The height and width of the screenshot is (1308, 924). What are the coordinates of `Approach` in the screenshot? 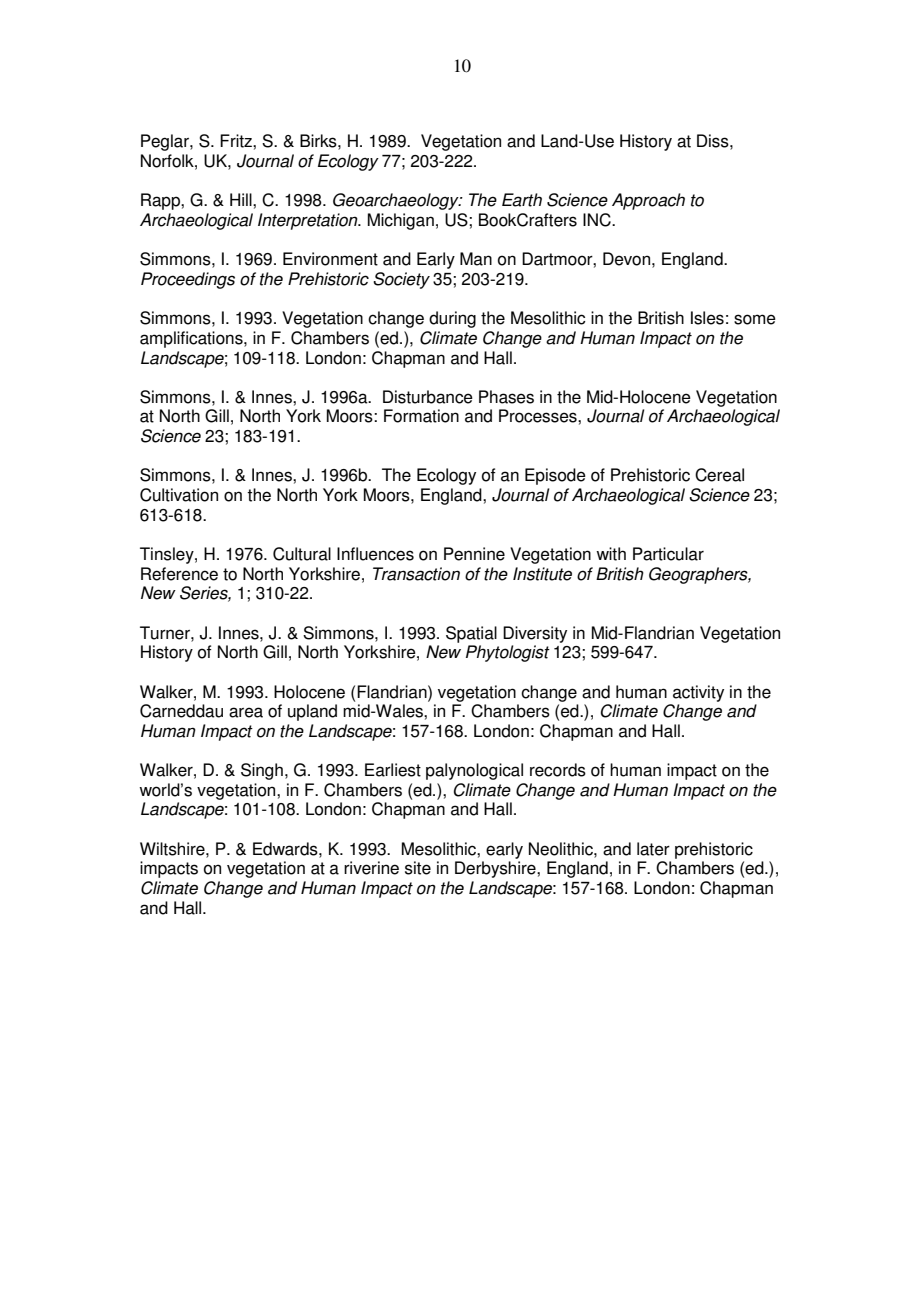 It's located at (648, 201).
